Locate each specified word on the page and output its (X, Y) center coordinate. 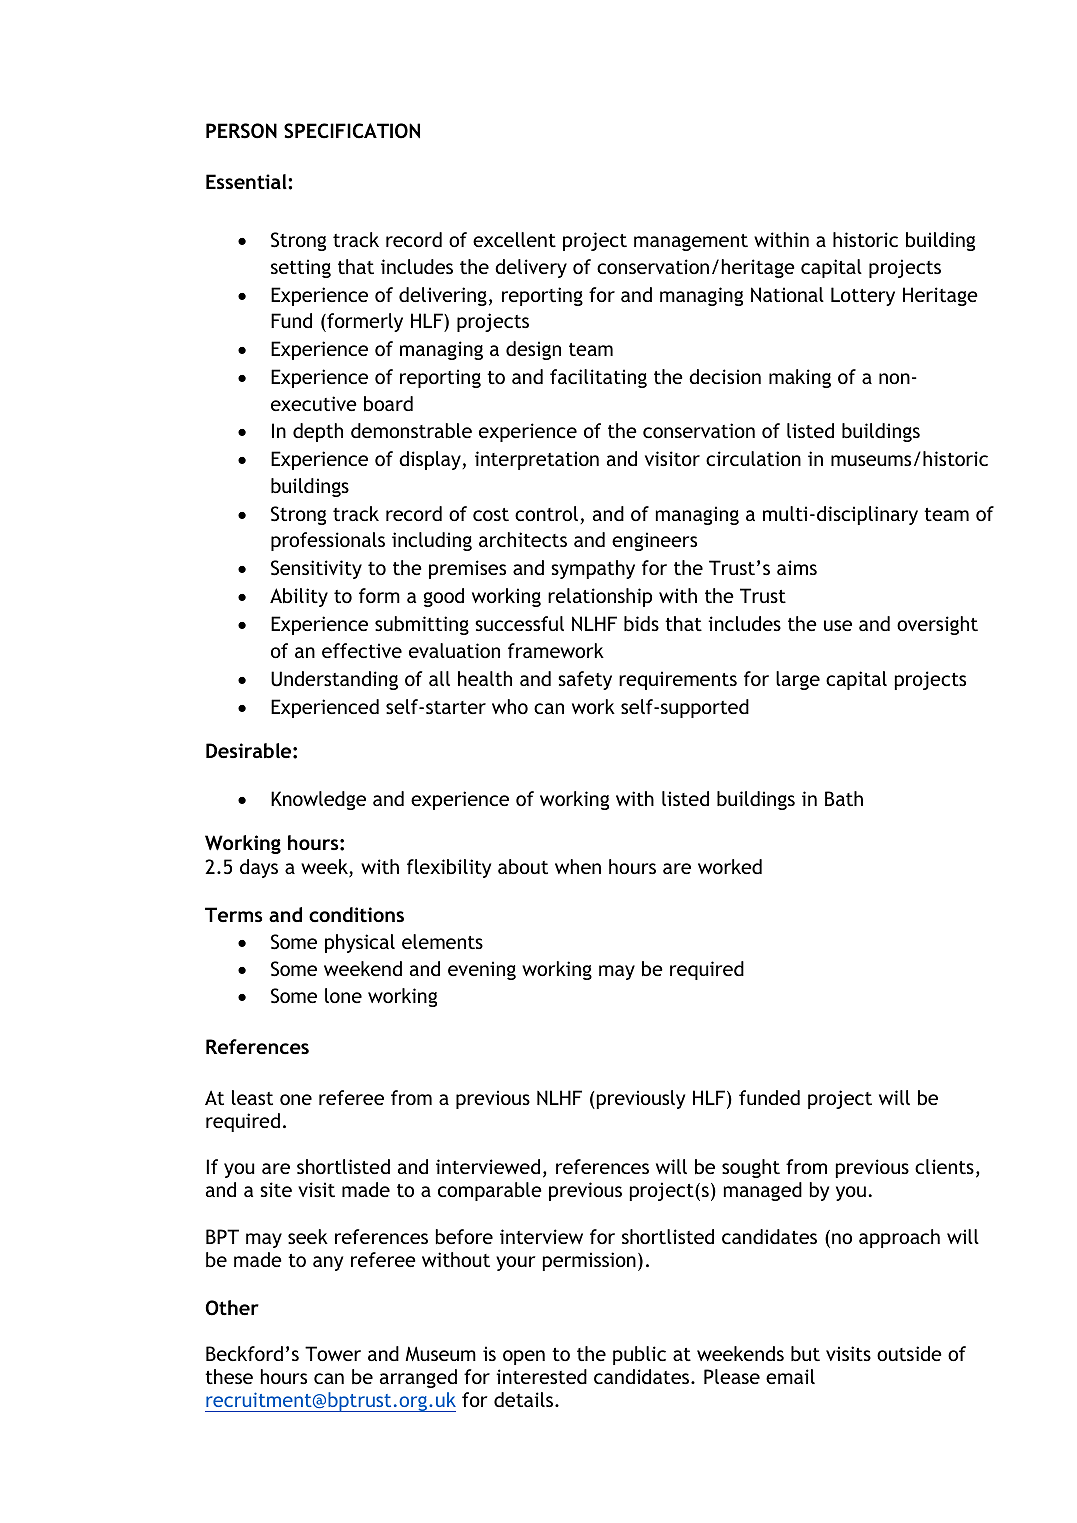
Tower (333, 1353)
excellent (514, 239)
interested (541, 1376)
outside (909, 1353)
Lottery (863, 296)
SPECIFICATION (352, 131)
